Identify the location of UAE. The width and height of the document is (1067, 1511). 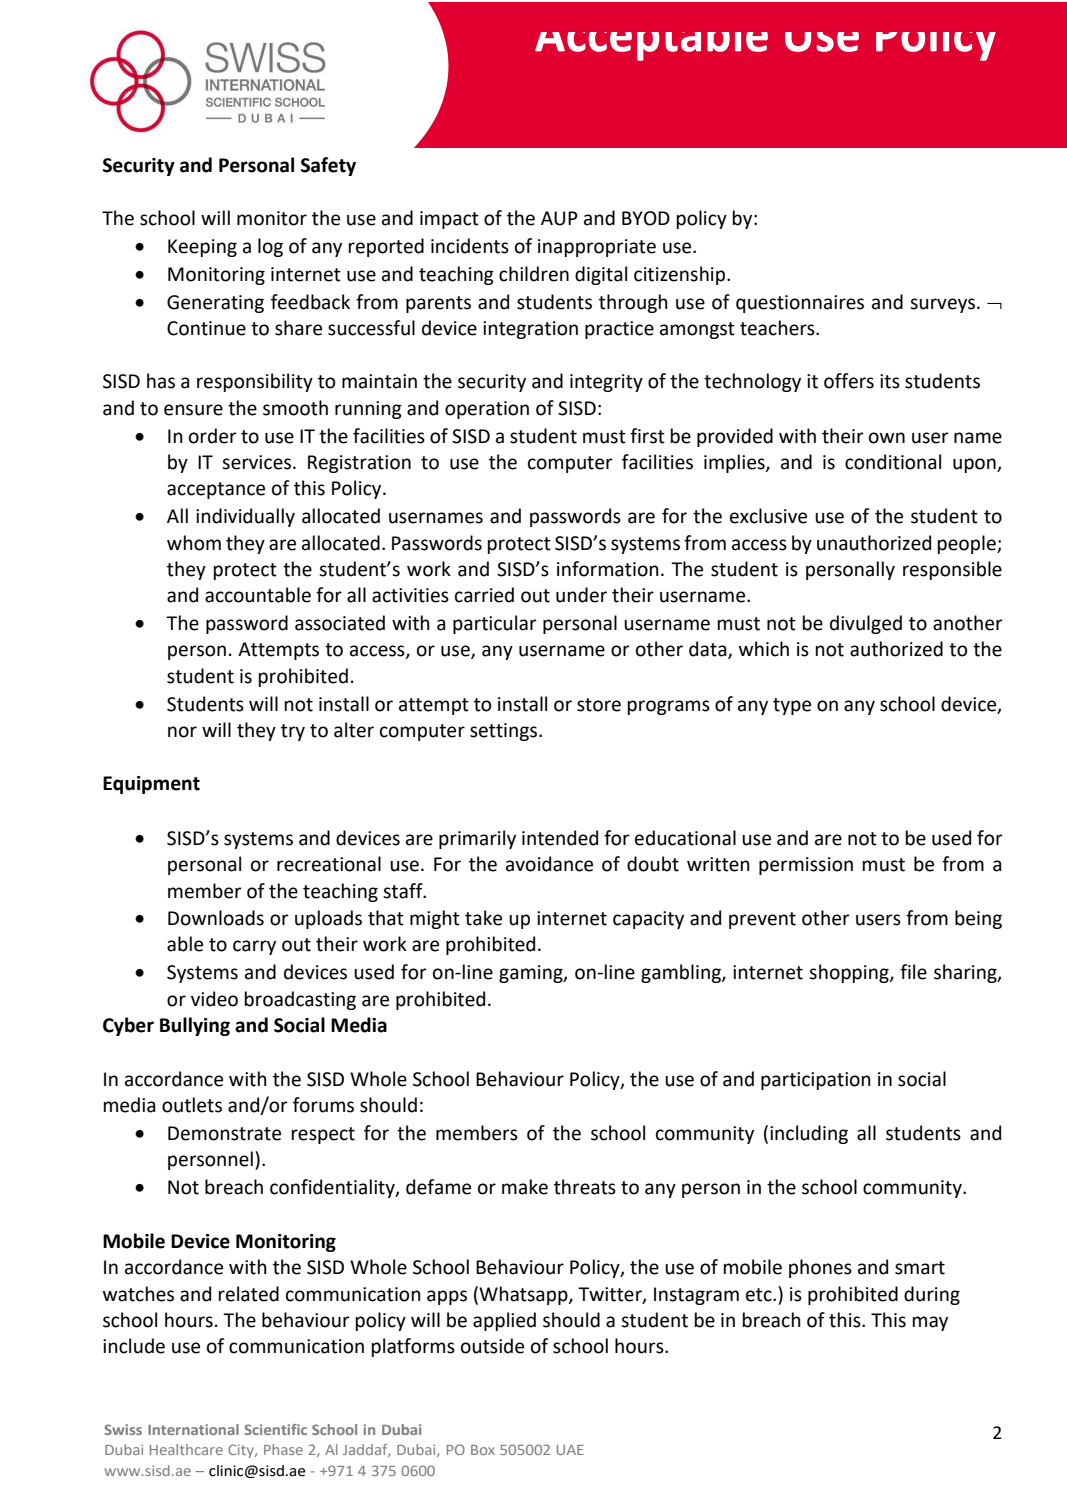
(570, 1450).
